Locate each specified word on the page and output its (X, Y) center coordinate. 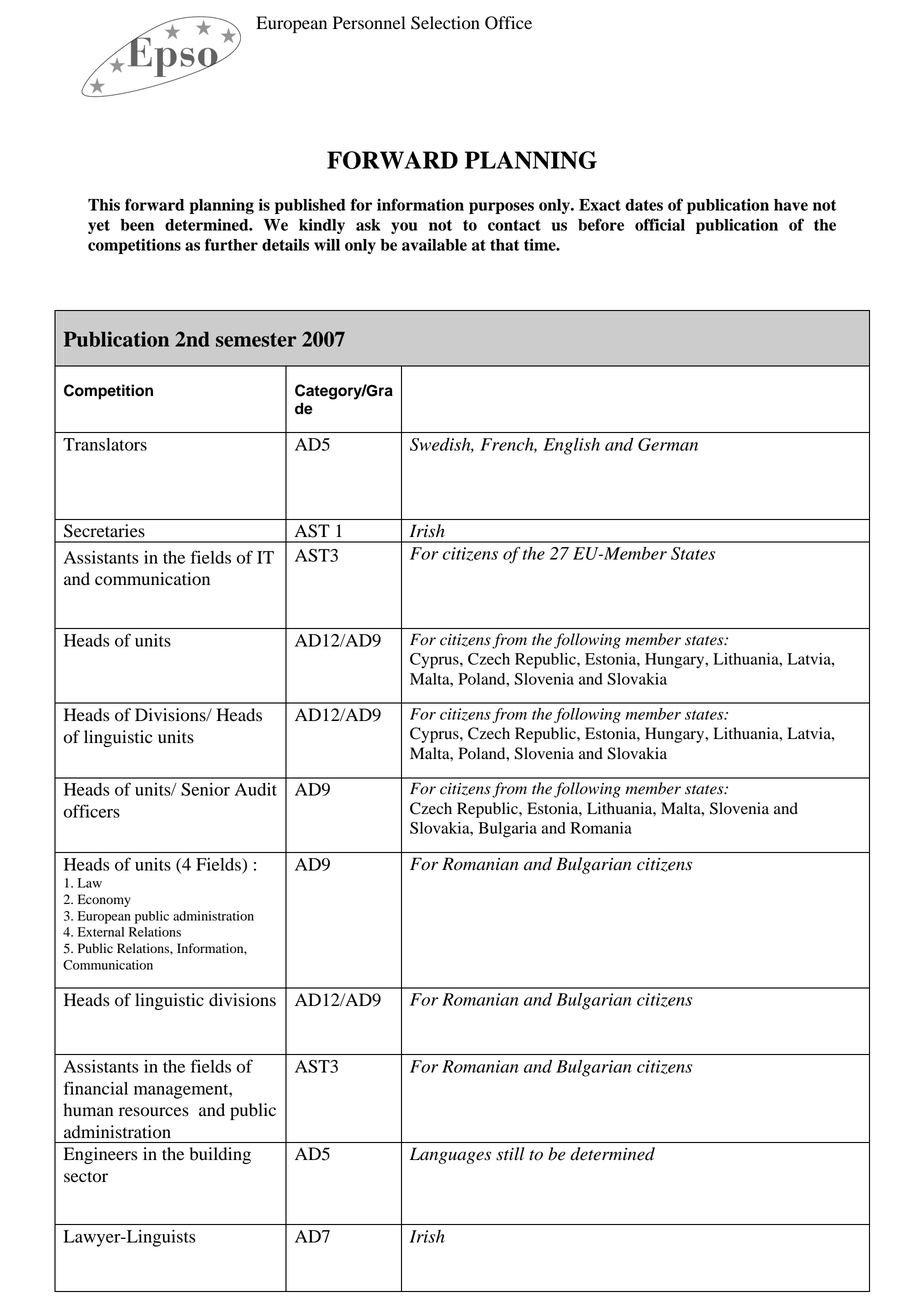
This (104, 204)
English (571, 446)
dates (644, 205)
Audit (256, 789)
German (668, 444)
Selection (445, 23)
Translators (105, 444)
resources (154, 1112)
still (510, 1154)
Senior (205, 789)
